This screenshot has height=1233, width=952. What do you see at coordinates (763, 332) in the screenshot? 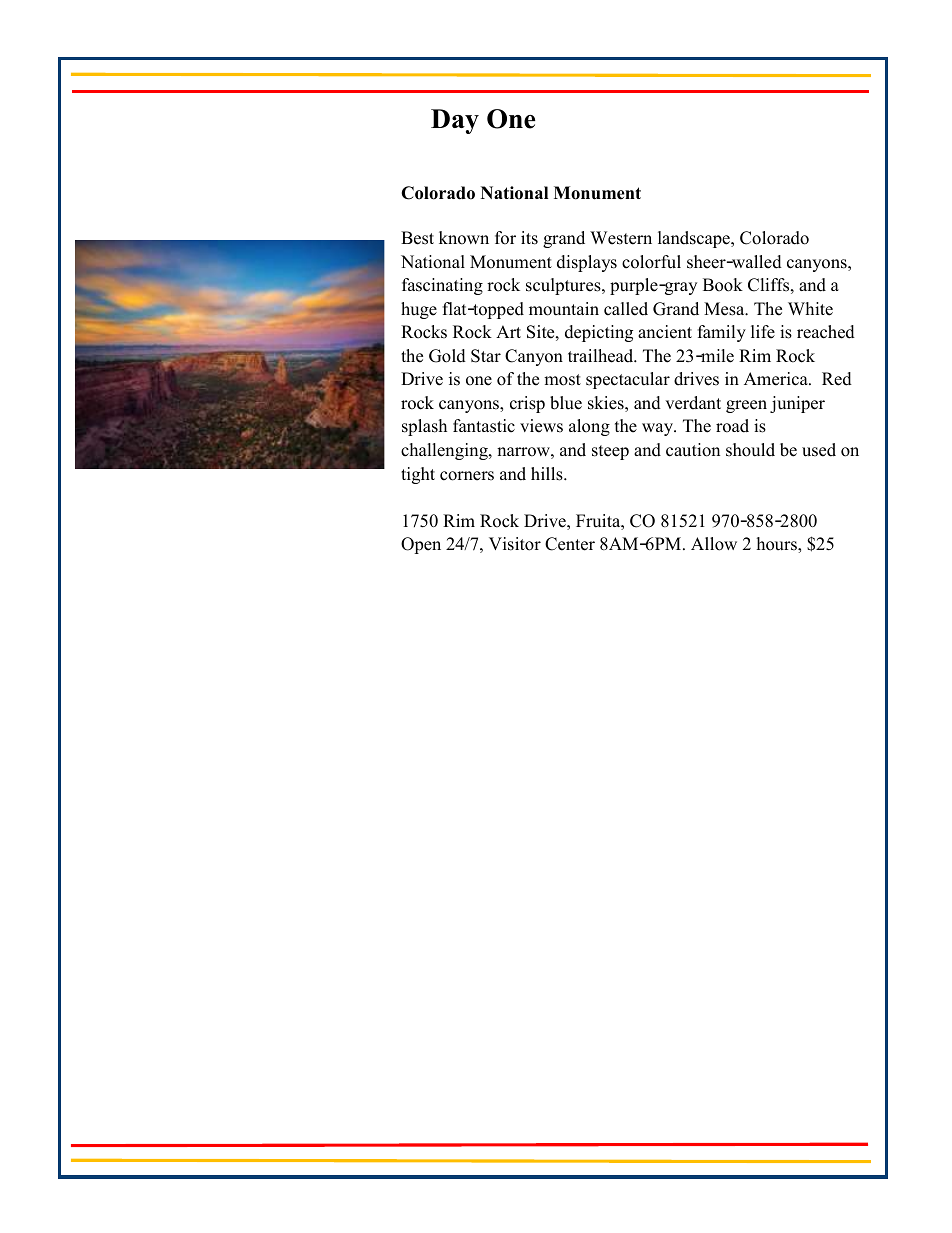
I see `life` at bounding box center [763, 332].
